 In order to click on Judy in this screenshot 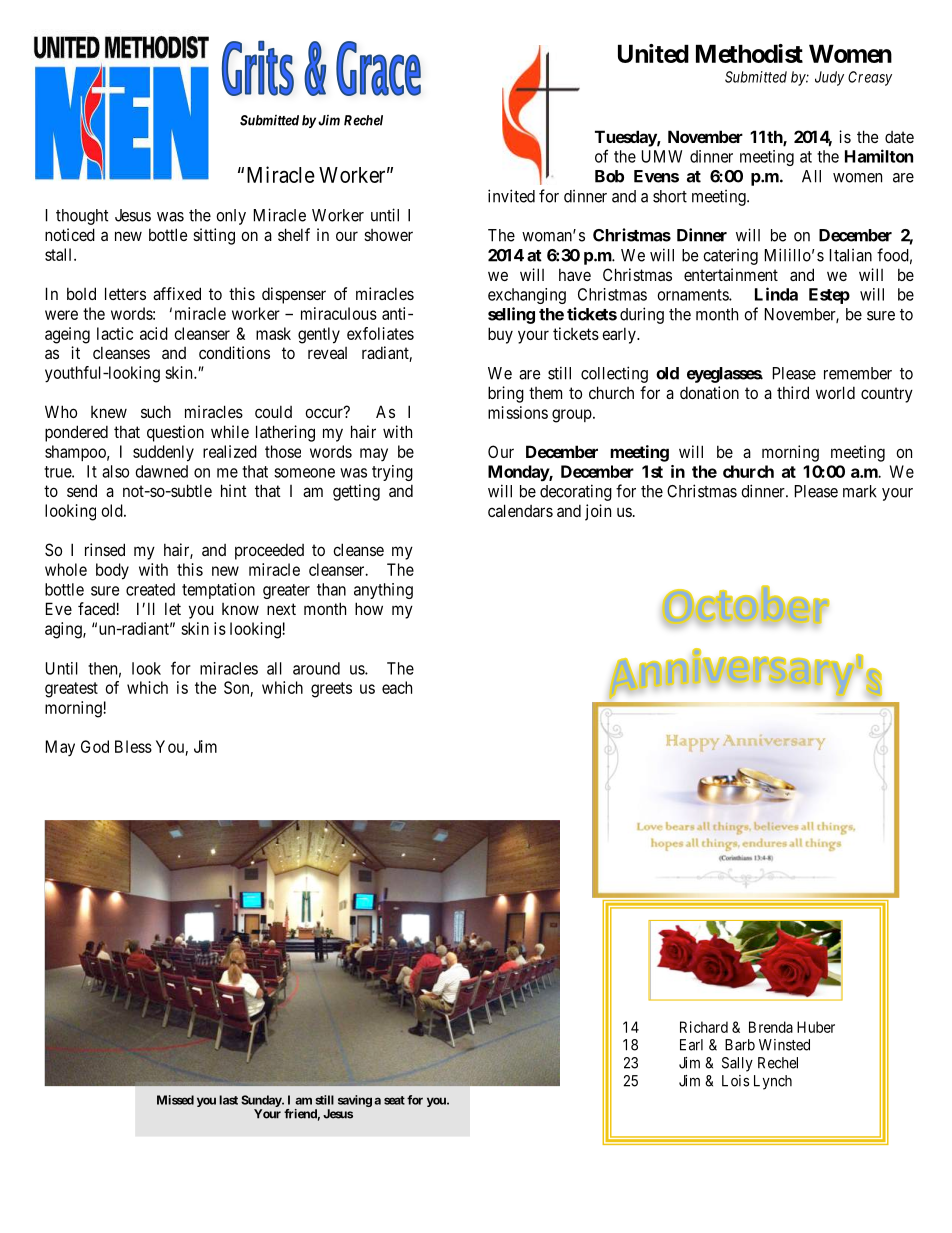, I will do `click(829, 78)`.
